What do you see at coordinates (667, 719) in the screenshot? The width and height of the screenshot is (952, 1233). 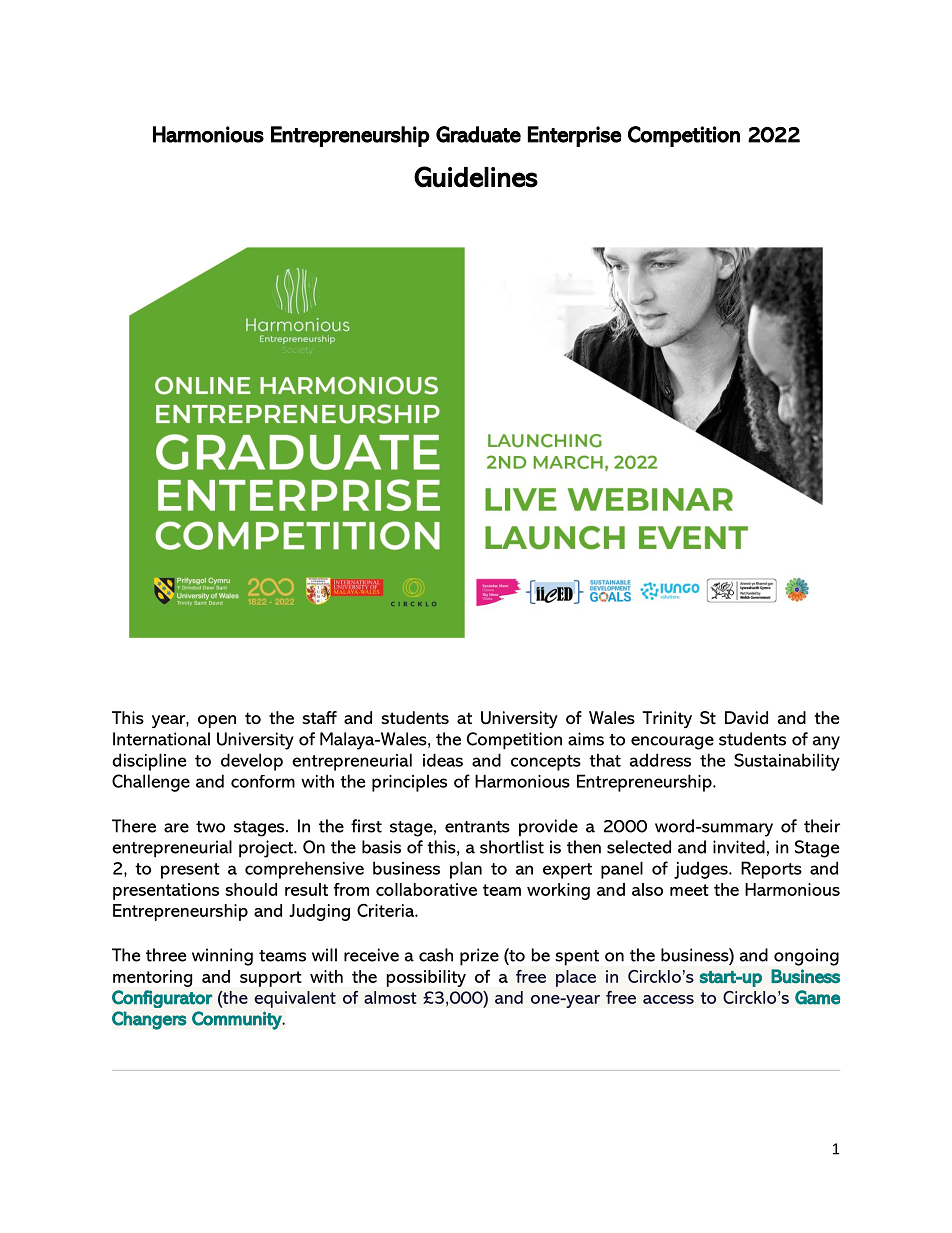 I see `Trinity` at bounding box center [667, 719].
